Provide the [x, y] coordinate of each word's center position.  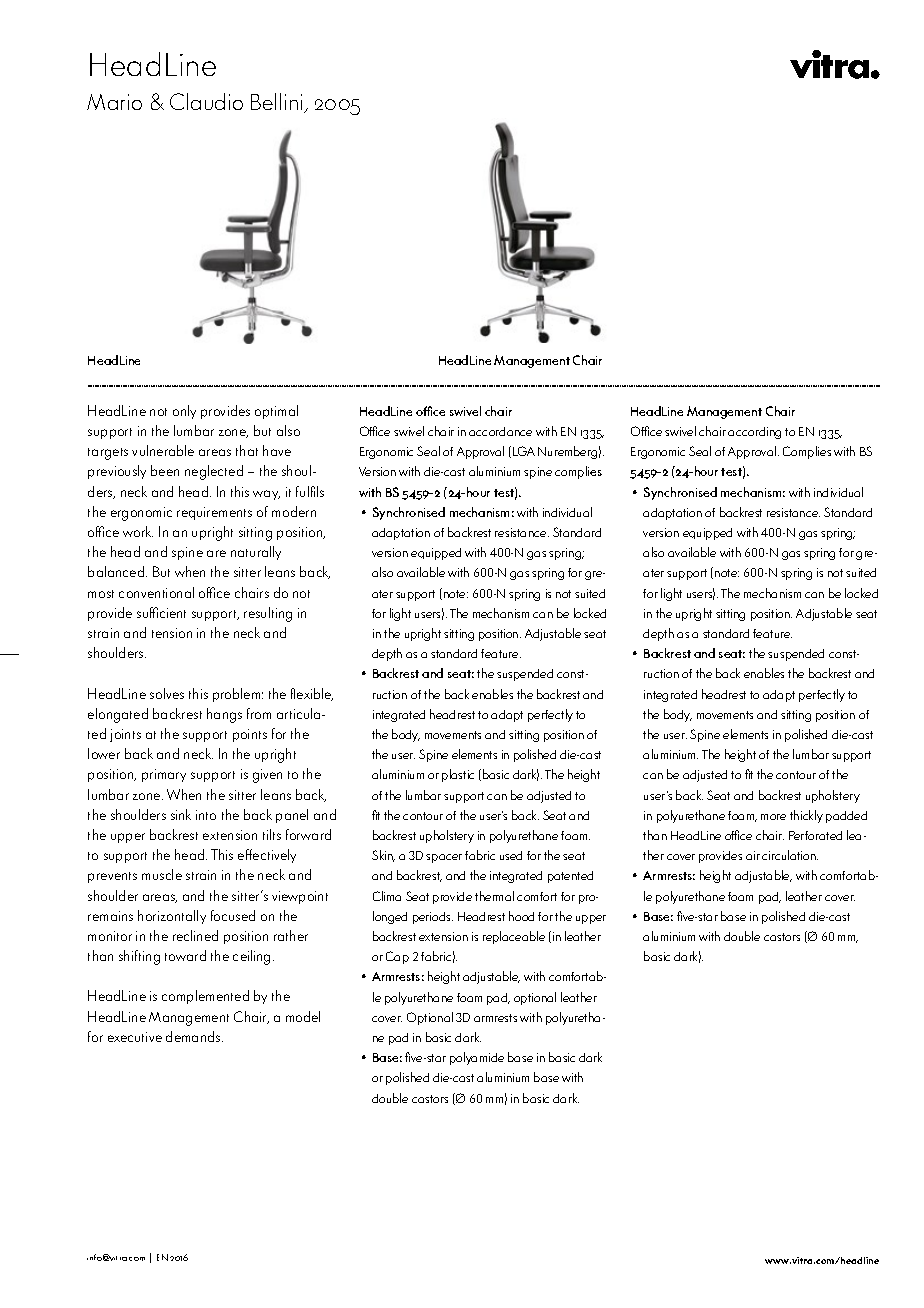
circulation [790, 855]
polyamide [477, 1058]
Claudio [206, 101]
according [754, 433]
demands [194, 1036]
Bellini [278, 103]
